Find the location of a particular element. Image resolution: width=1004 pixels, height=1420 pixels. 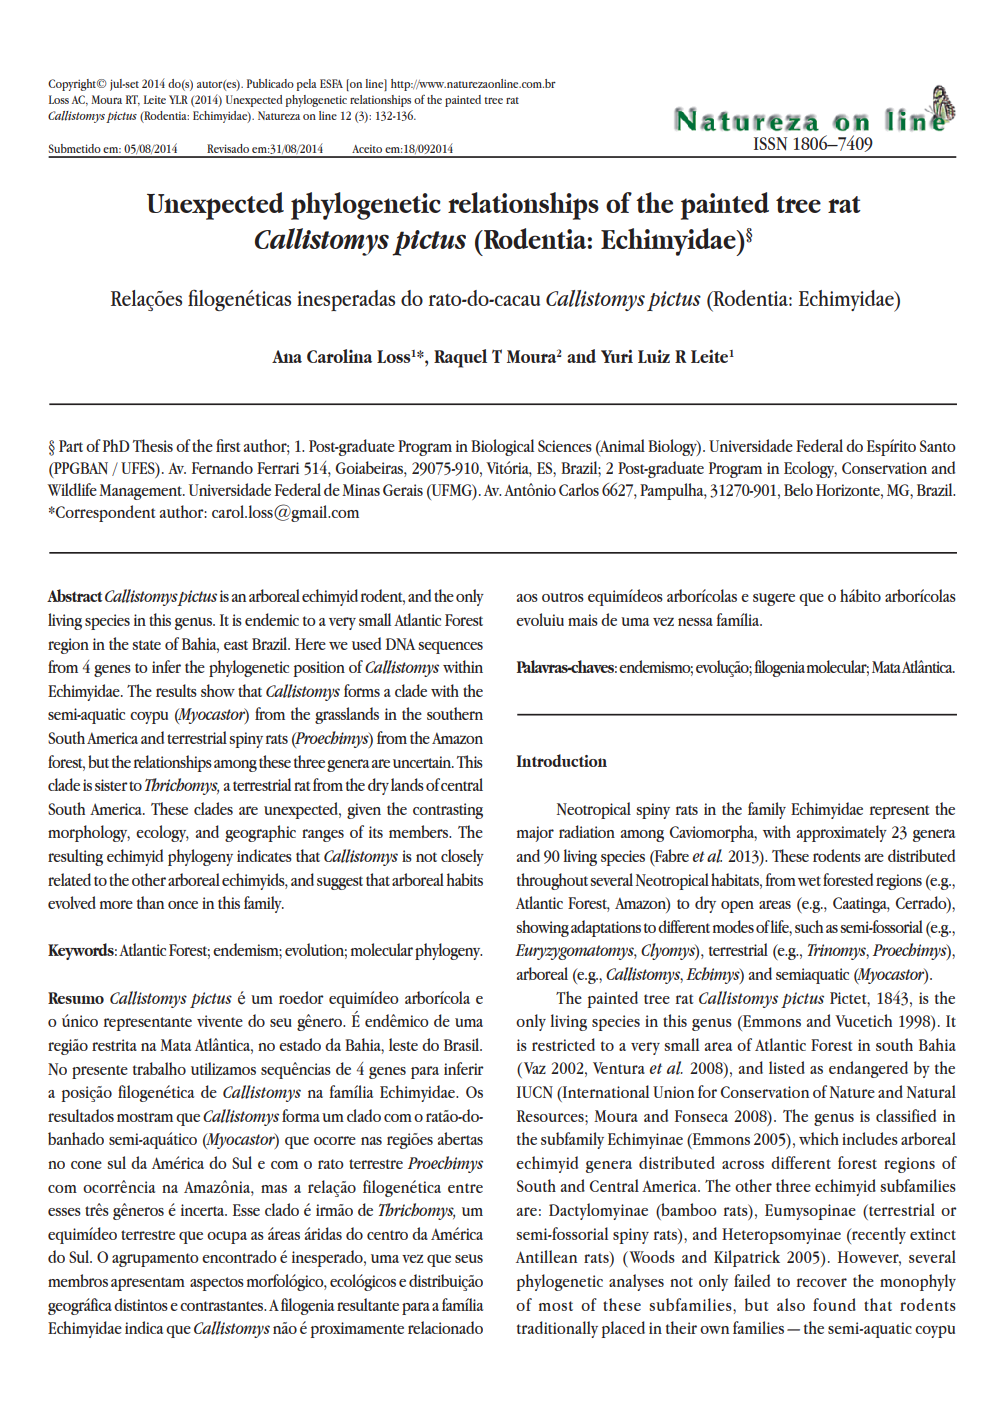

pela is located at coordinates (306, 85).
